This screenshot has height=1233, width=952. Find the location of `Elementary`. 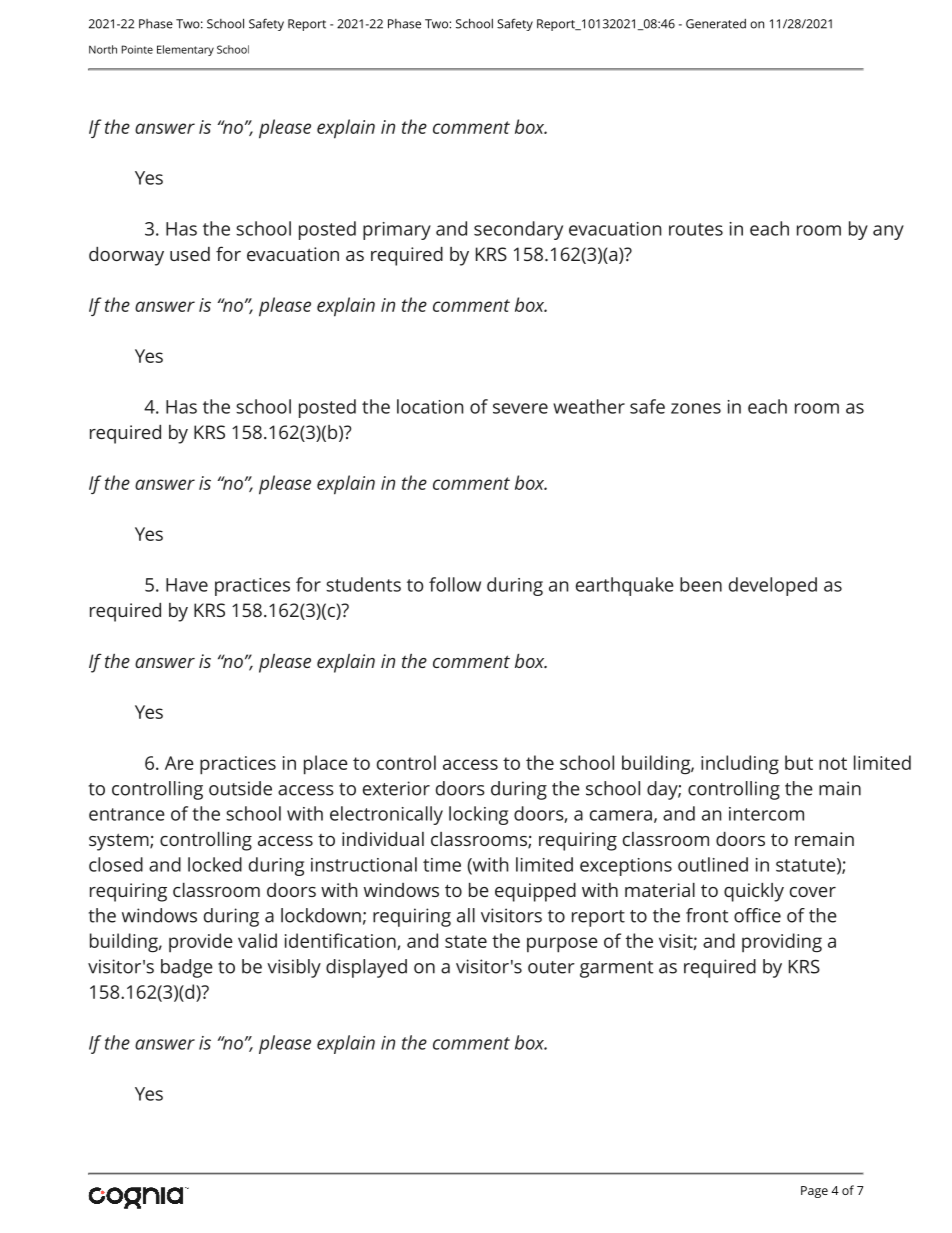

Elementary is located at coordinates (185, 50).
